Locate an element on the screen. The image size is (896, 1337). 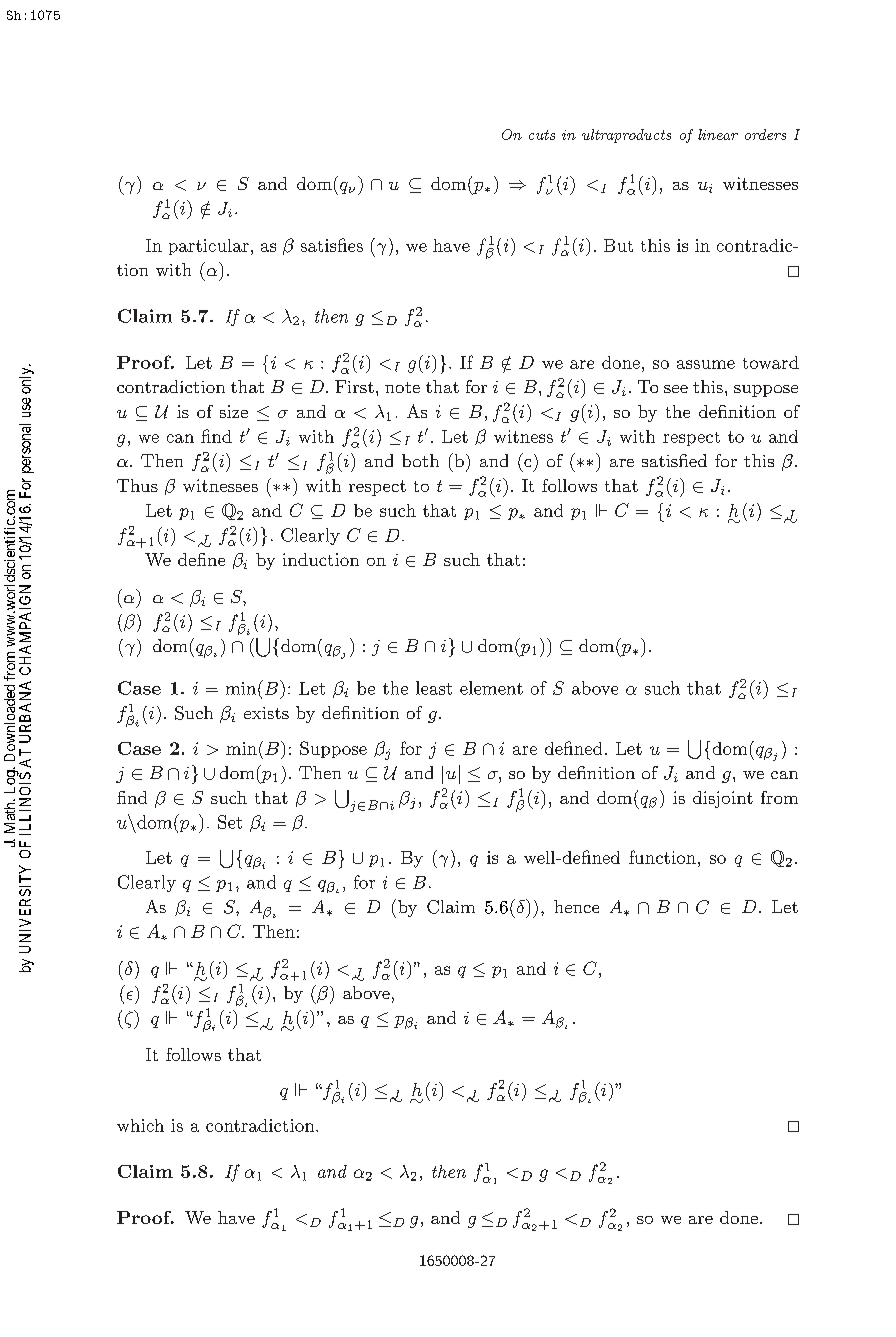
size is located at coordinates (234, 411).
